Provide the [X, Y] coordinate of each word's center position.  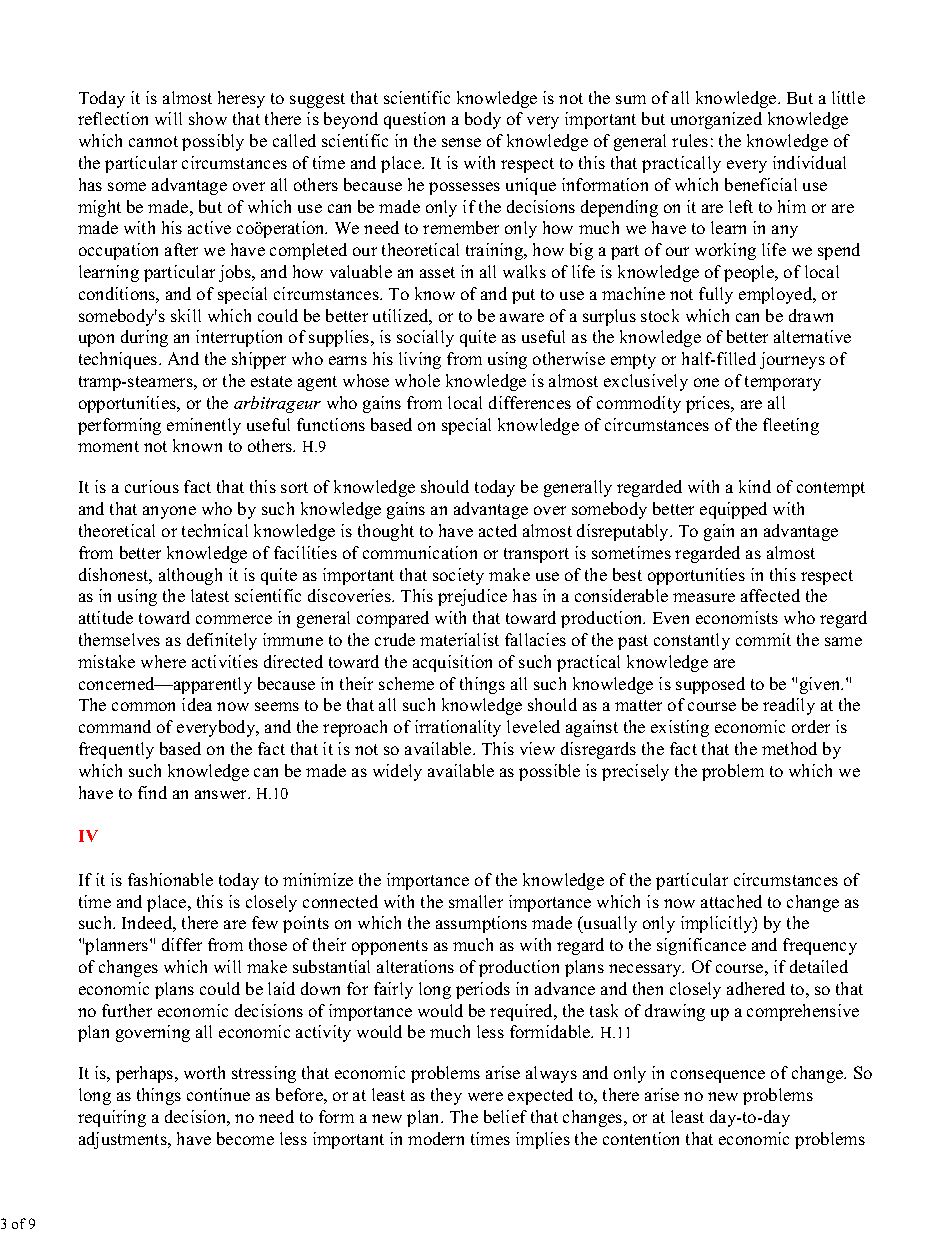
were [485, 1096]
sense [461, 142]
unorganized [716, 120]
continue [218, 1094]
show [208, 118]
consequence [718, 1076]
